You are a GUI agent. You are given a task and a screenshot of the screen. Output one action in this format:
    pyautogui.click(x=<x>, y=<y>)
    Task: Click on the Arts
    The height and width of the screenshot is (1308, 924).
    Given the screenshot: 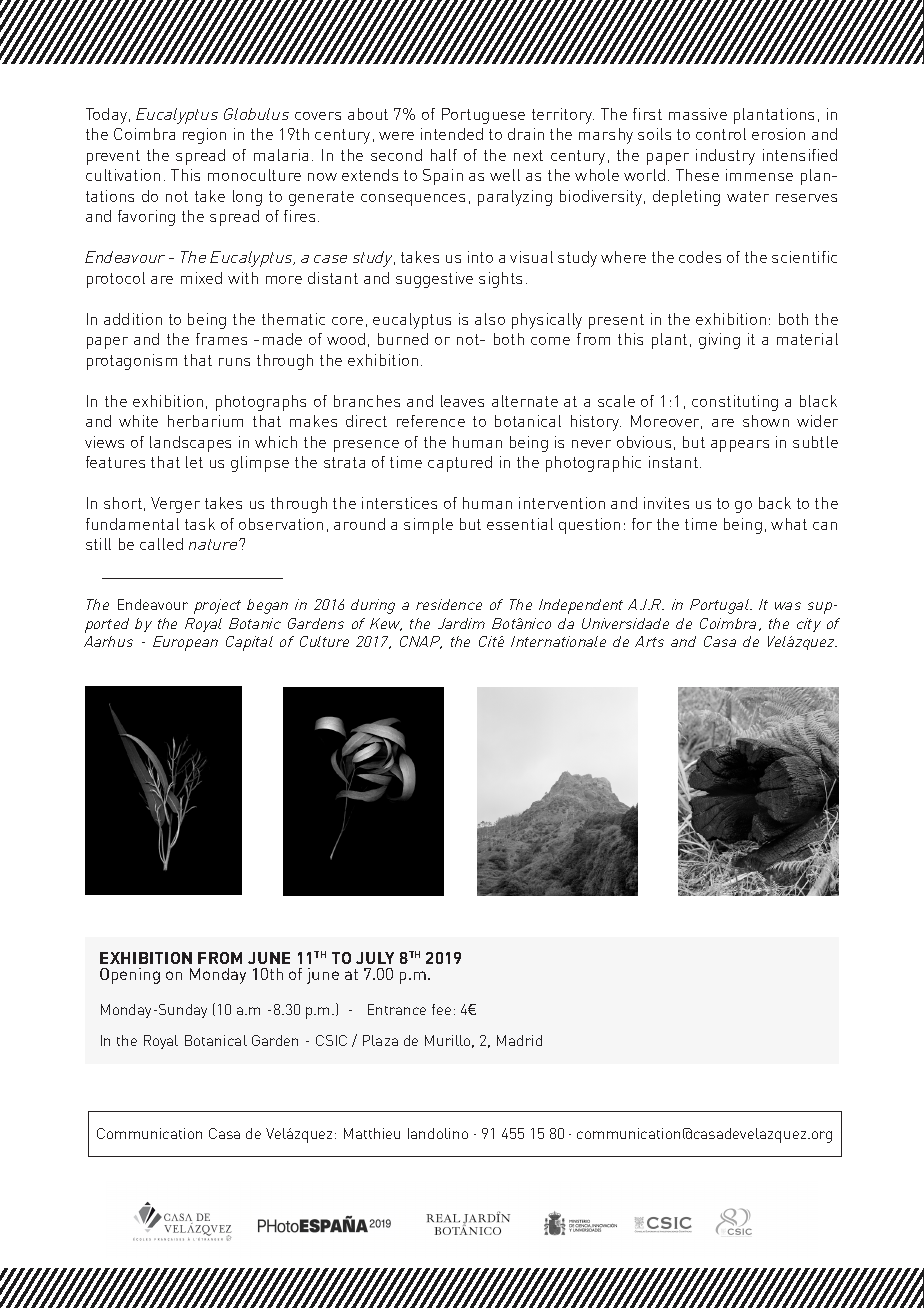 What is the action you would take?
    pyautogui.click(x=649, y=641)
